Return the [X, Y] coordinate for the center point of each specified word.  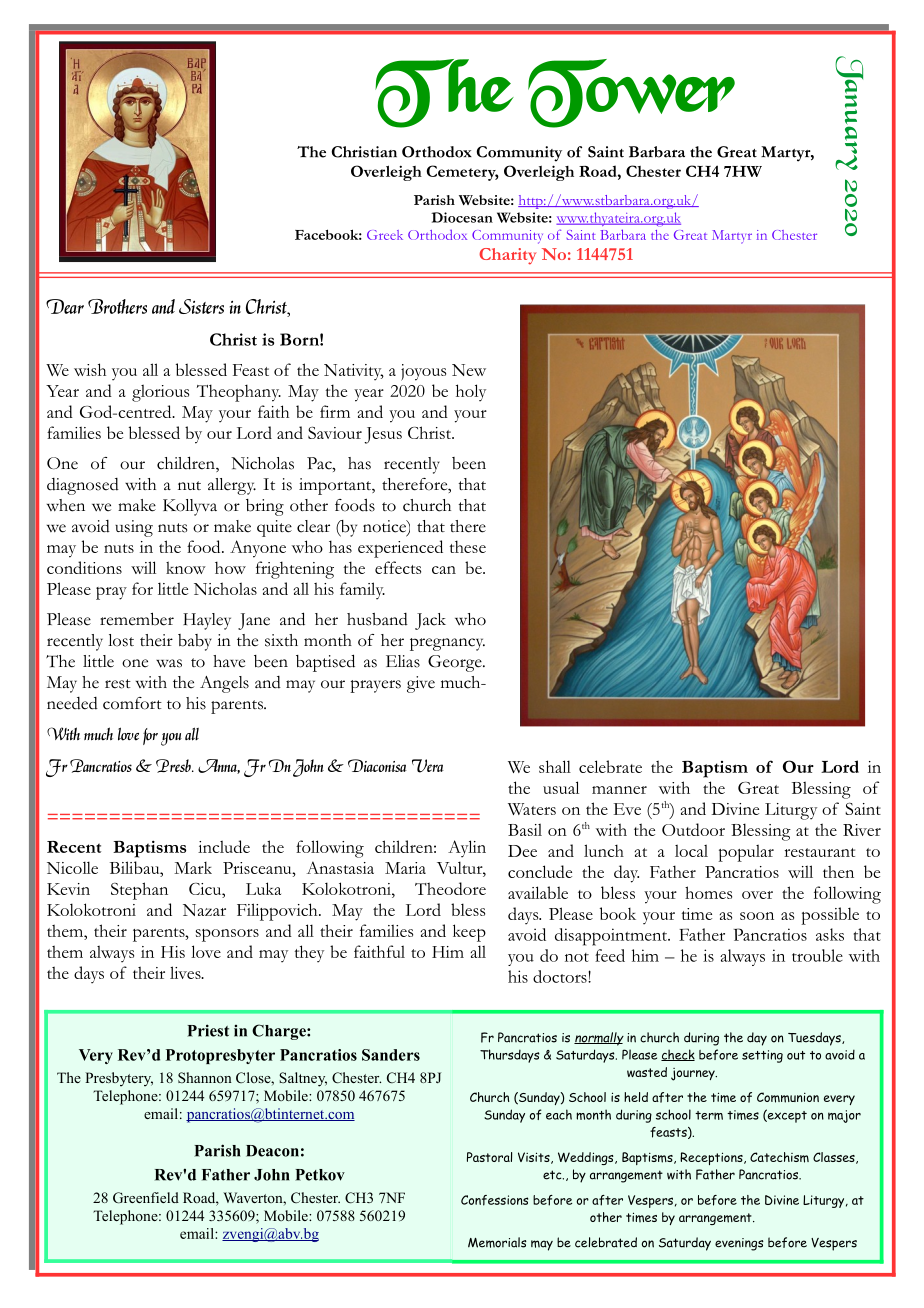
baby [195, 642]
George [456, 663]
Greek [385, 235]
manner [619, 790]
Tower [631, 93]
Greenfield [146, 1198]
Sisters [201, 306]
